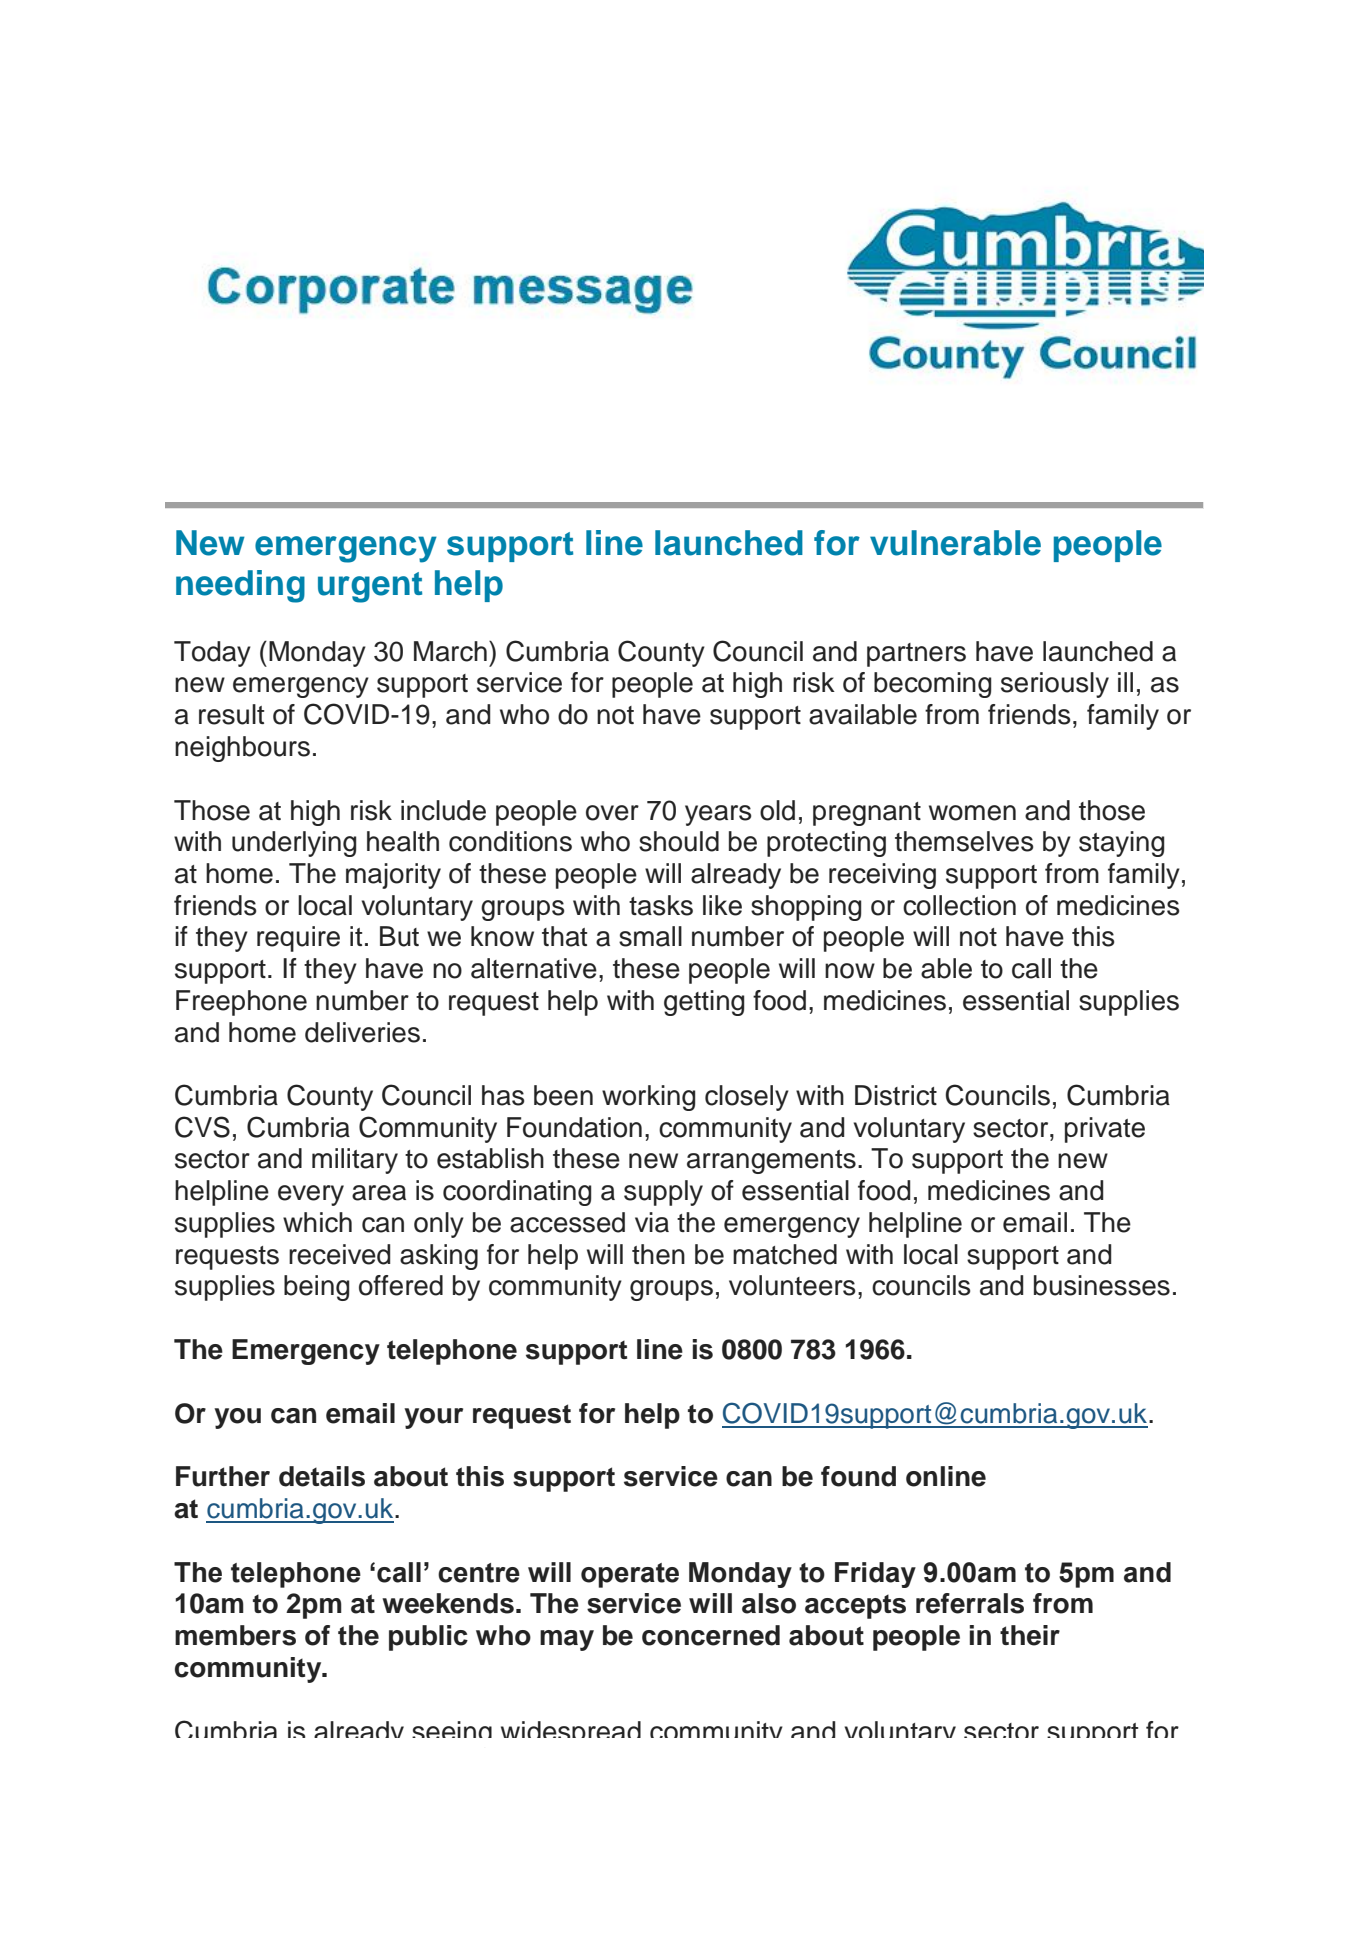 The width and height of the page is (1369, 1935). I want to click on urgent, so click(370, 587).
